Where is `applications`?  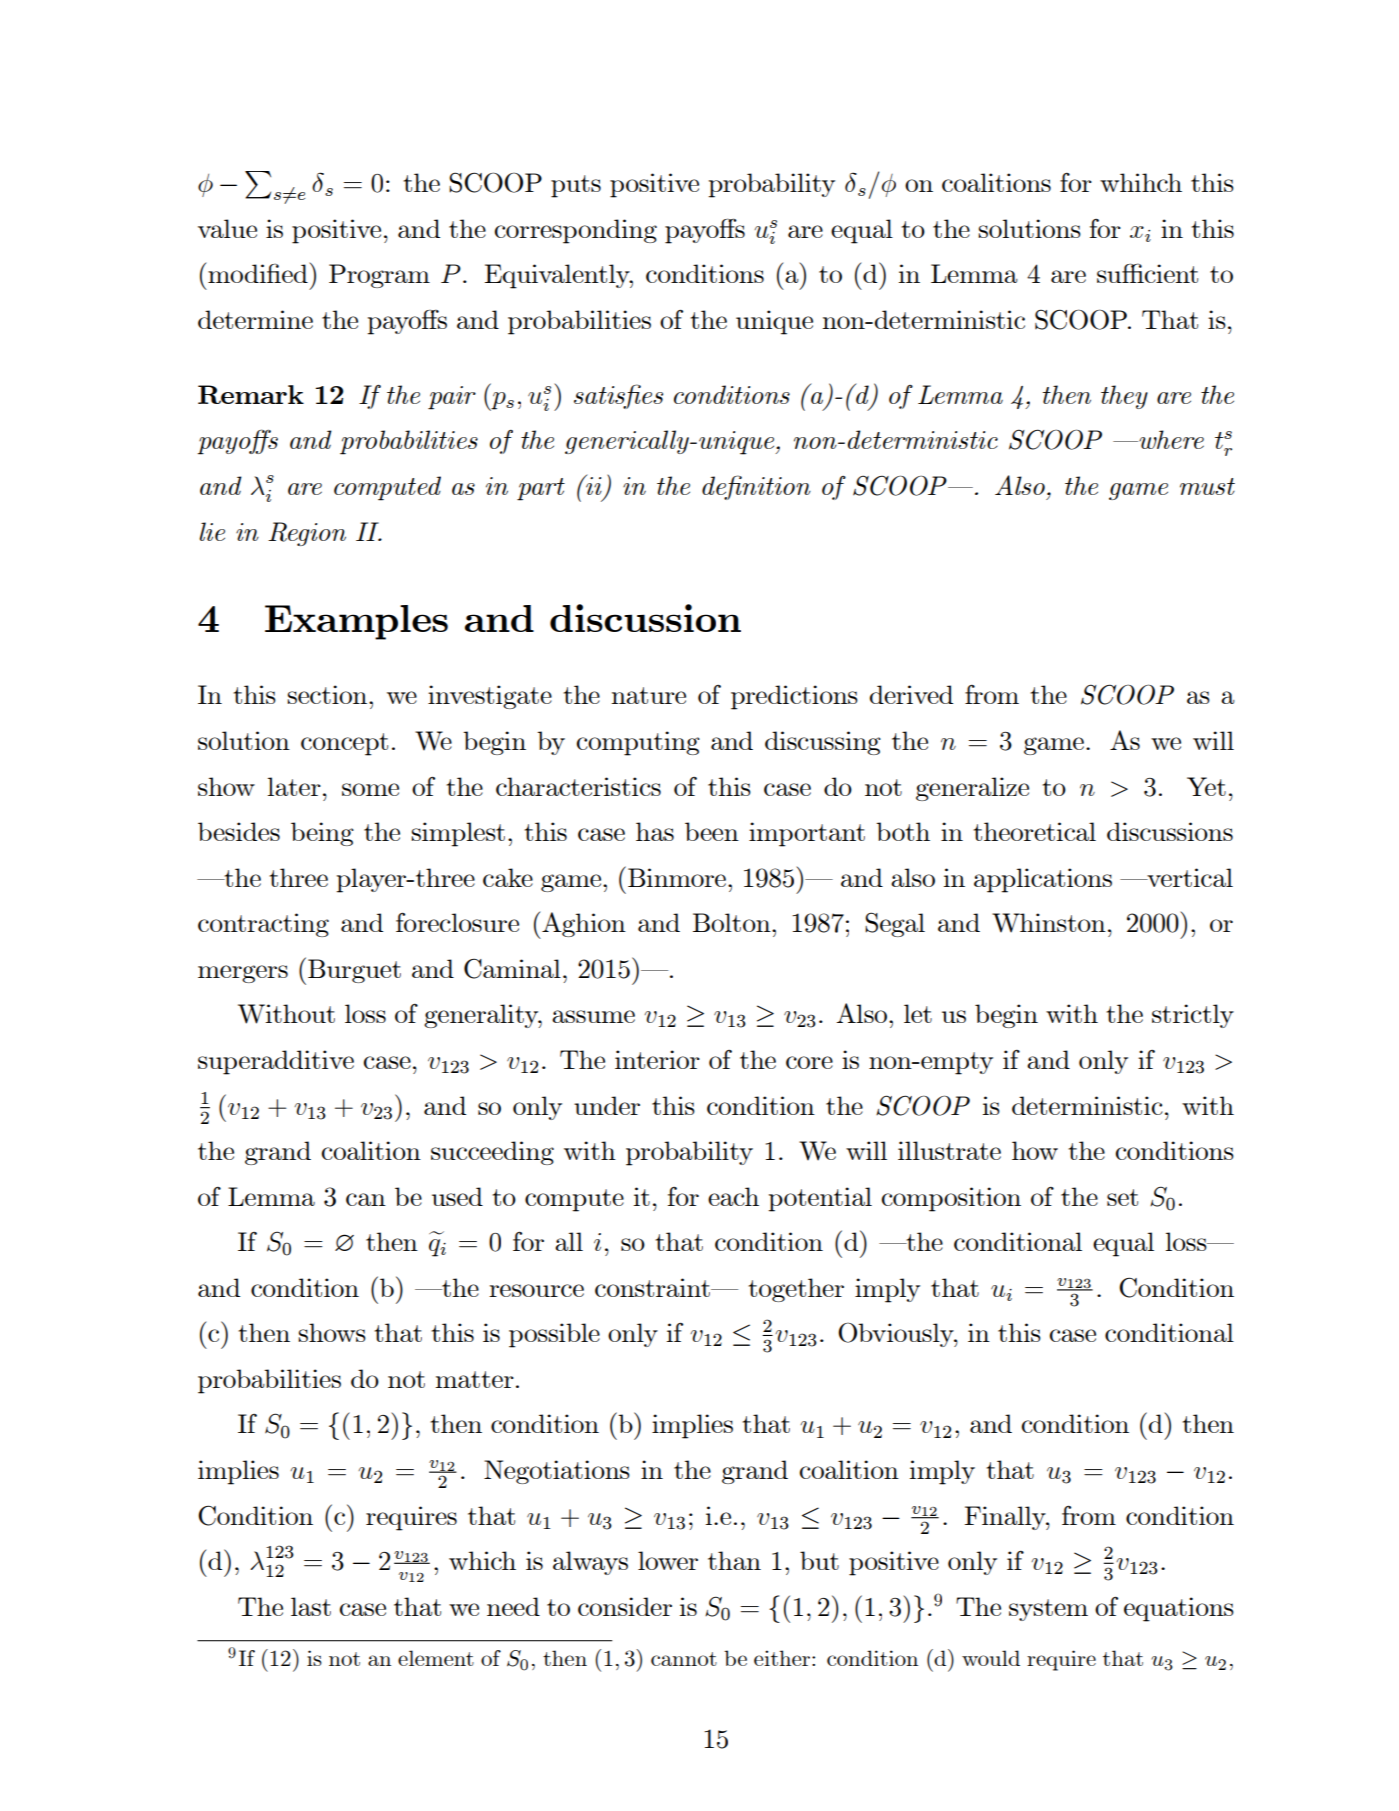 applications is located at coordinates (1043, 880).
